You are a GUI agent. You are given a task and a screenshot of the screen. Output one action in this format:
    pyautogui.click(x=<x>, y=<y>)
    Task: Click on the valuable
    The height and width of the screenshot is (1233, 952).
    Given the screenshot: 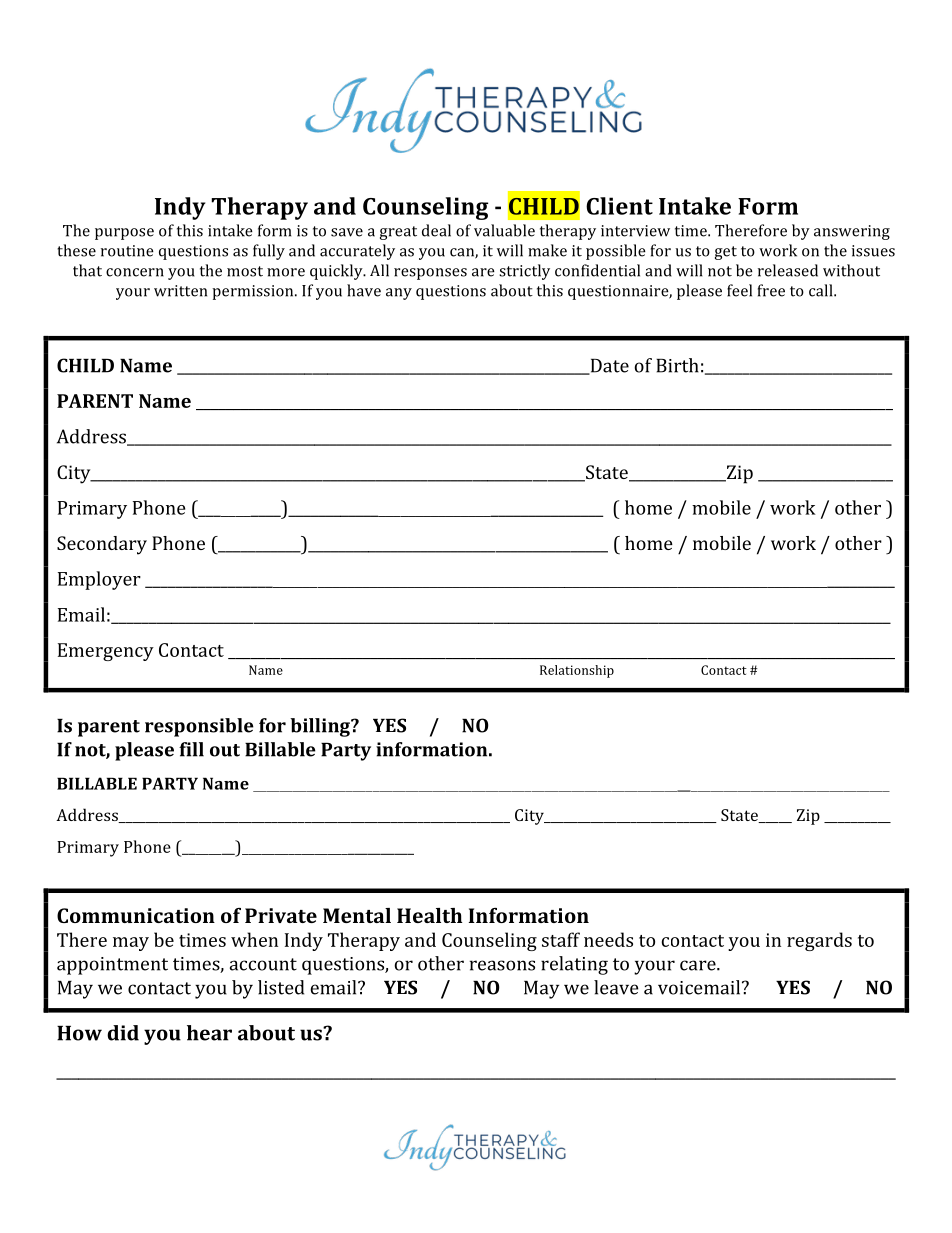 What is the action you would take?
    pyautogui.click(x=504, y=230)
